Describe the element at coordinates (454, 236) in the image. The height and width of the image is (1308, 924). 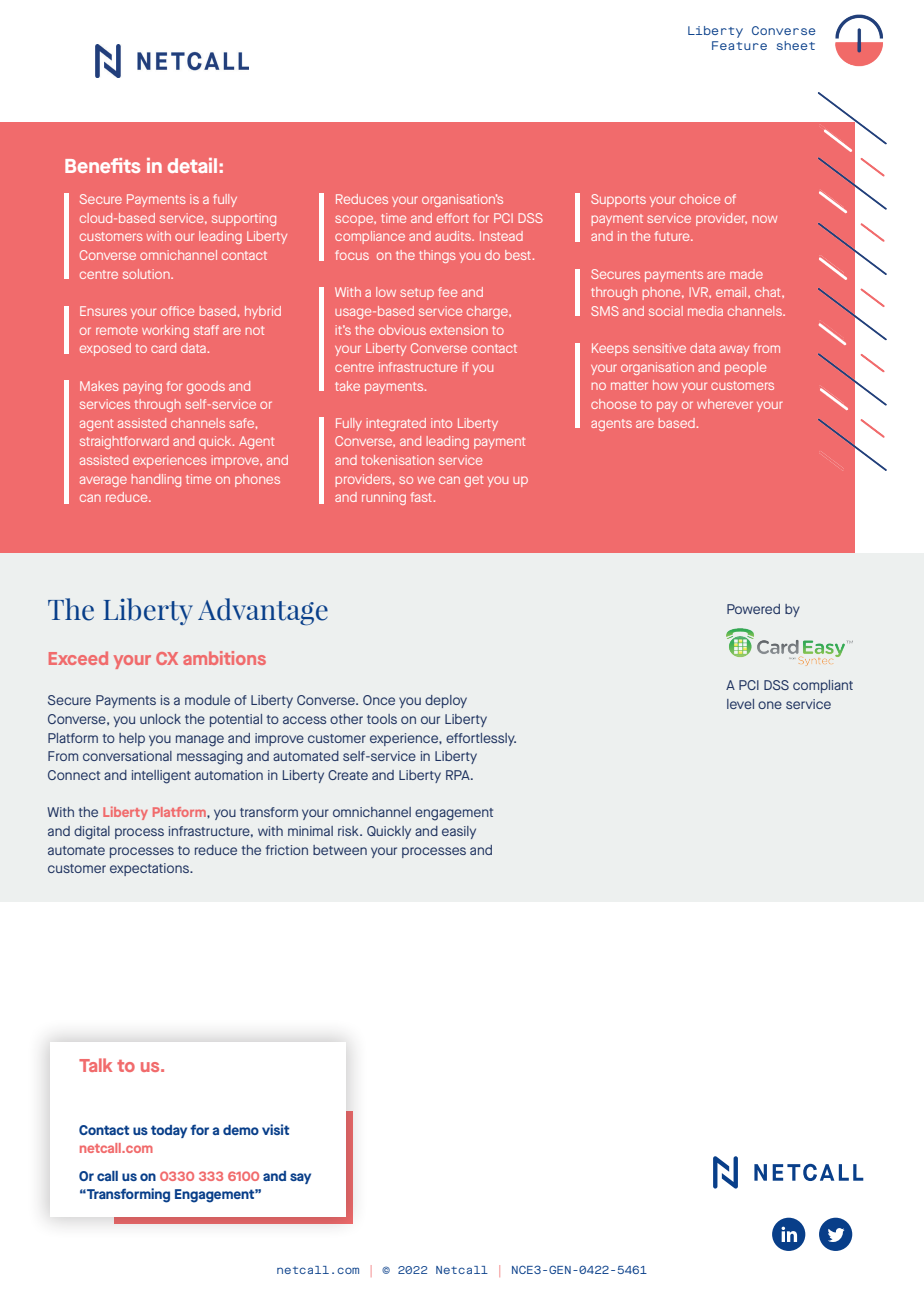
I see `audits` at that location.
